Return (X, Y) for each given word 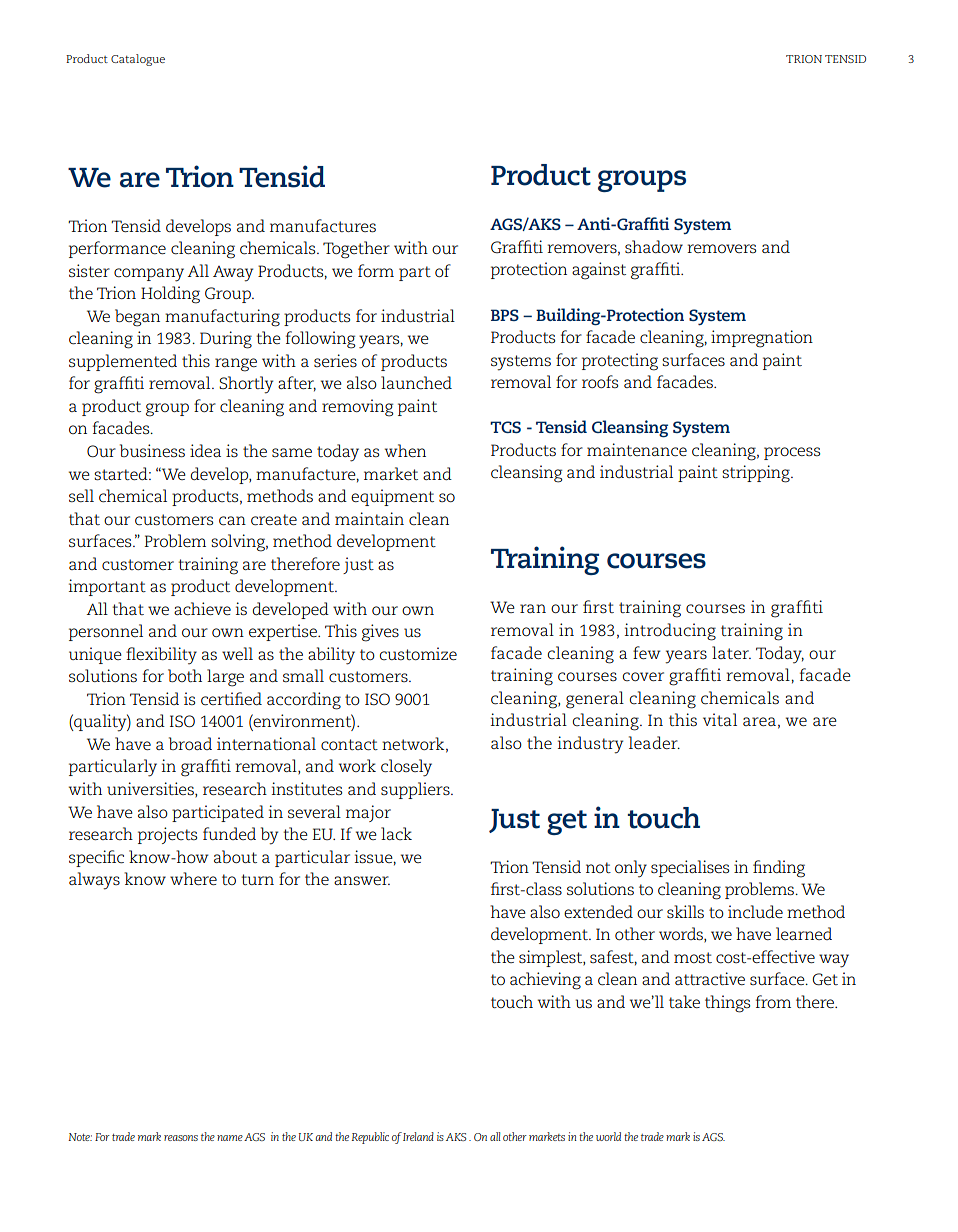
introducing (670, 632)
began (137, 318)
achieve (202, 609)
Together (356, 250)
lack (396, 833)
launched (416, 383)
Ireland (418, 1136)
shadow (654, 246)
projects (167, 835)
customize (418, 653)
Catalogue (138, 60)
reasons (181, 1138)
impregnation (762, 339)
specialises (690, 868)
